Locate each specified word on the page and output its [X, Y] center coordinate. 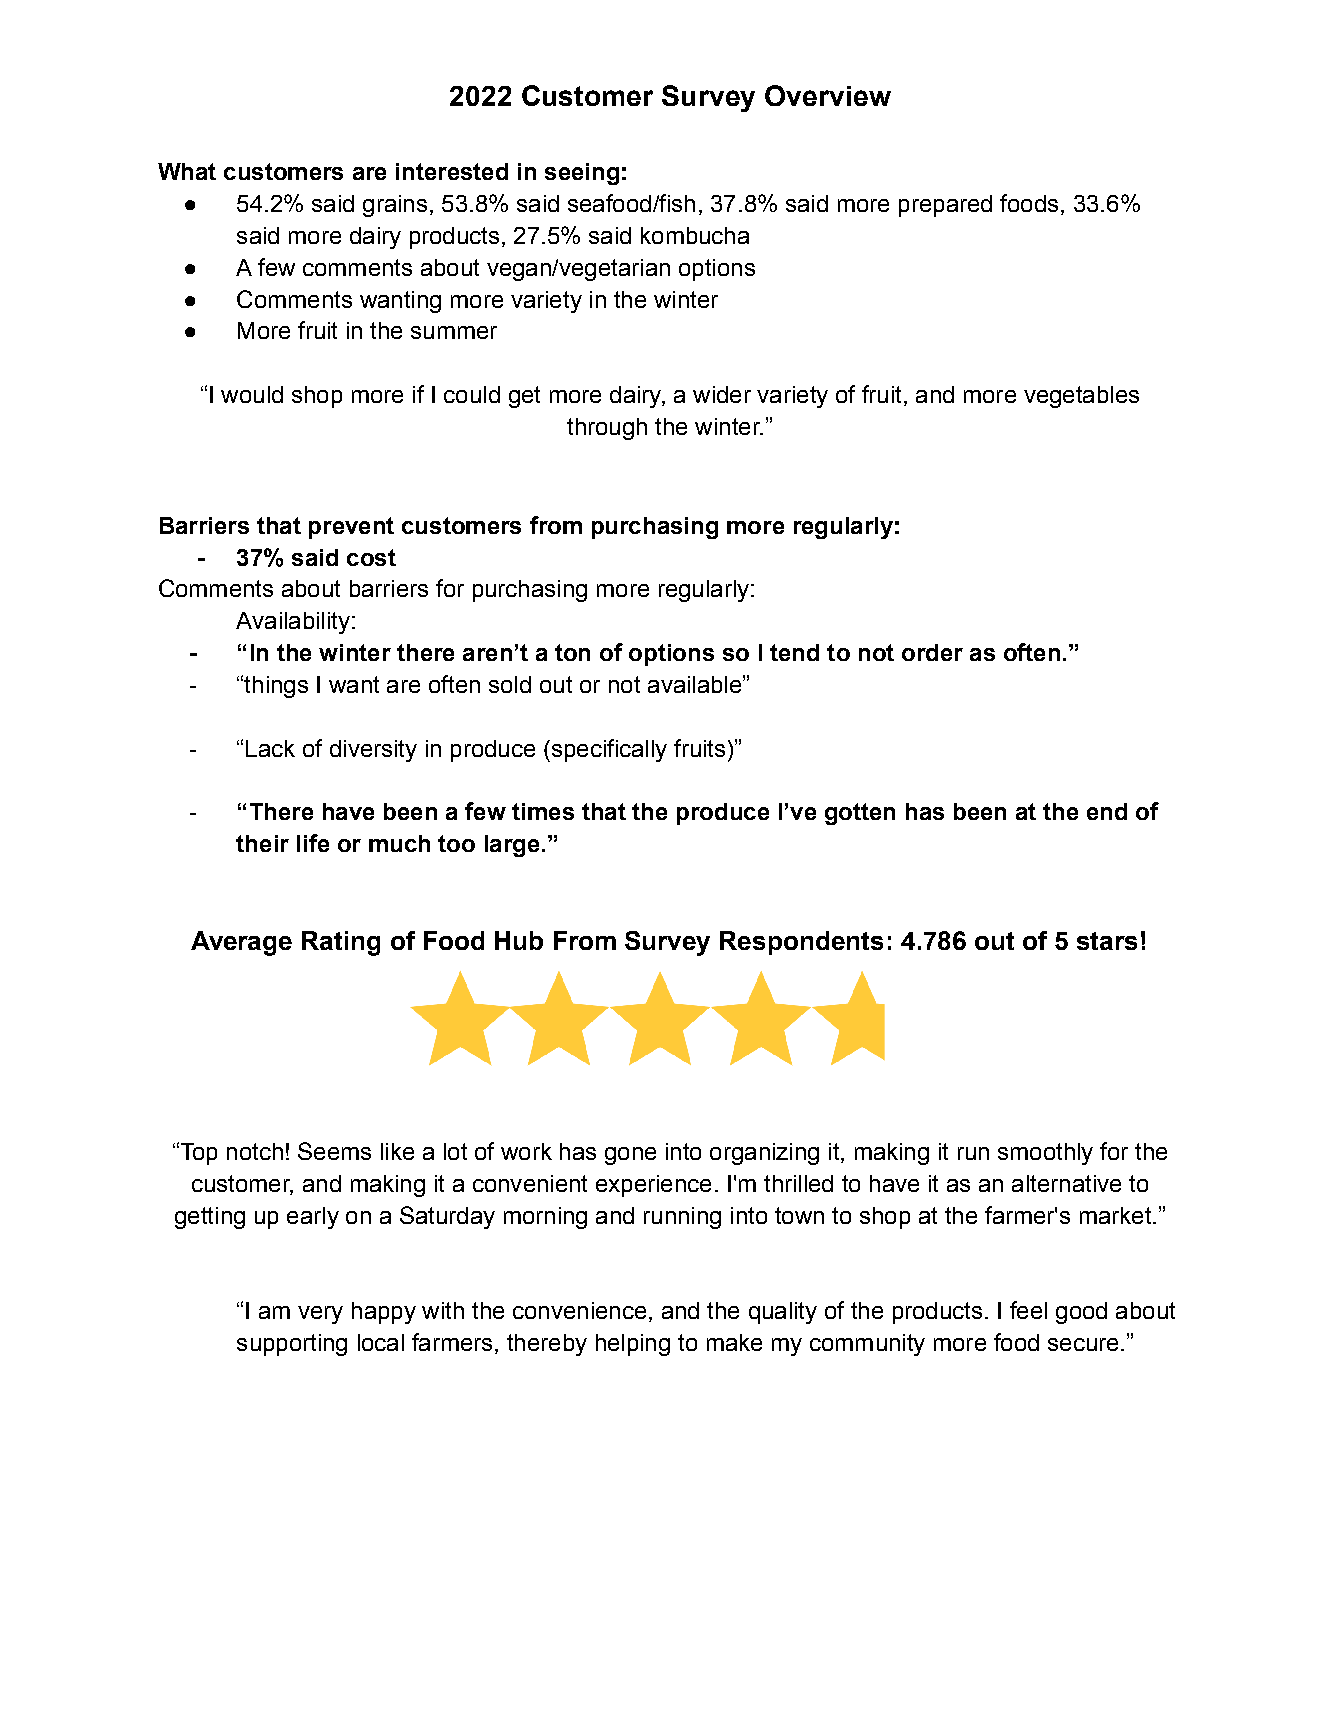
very [320, 1315]
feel [1028, 1310]
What [187, 171]
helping [633, 1345]
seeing [582, 174]
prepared [945, 206]
